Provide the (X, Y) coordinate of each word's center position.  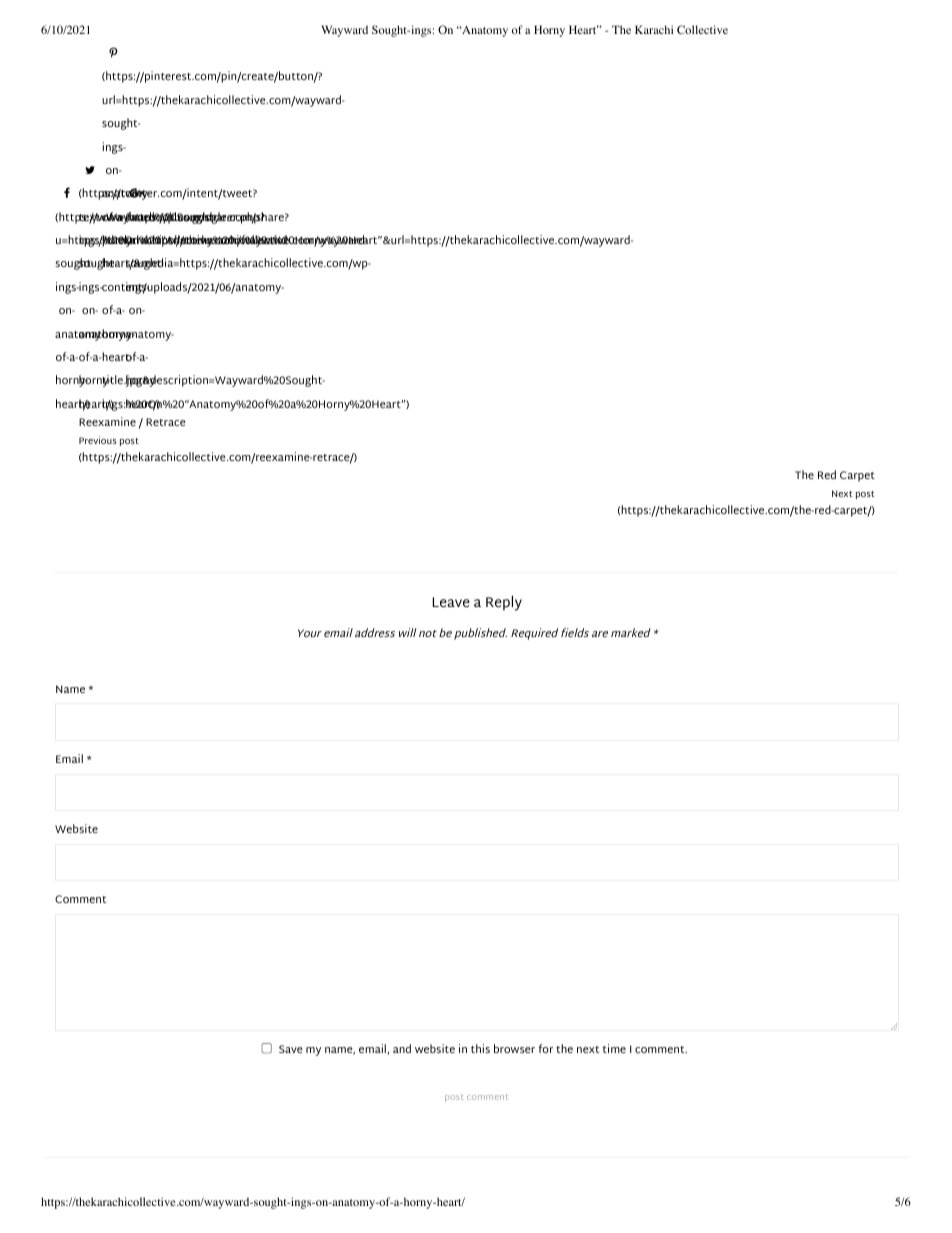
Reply (504, 603)
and (402, 1048)
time (614, 1048)
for (546, 1048)
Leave (451, 602)
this (480, 1048)
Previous (98, 440)
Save (290, 1049)
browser (514, 1048)
